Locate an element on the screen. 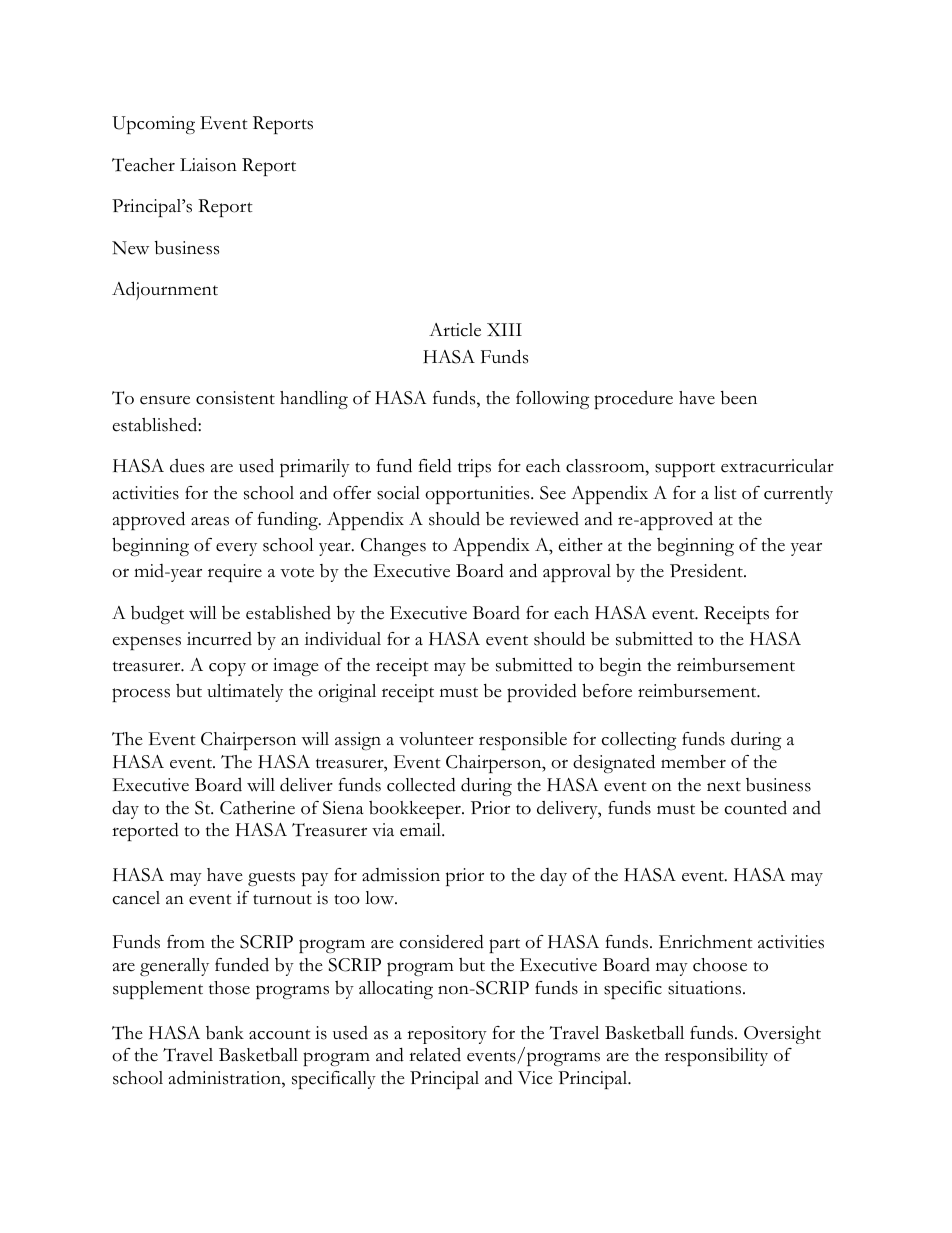  bank is located at coordinates (225, 1033).
